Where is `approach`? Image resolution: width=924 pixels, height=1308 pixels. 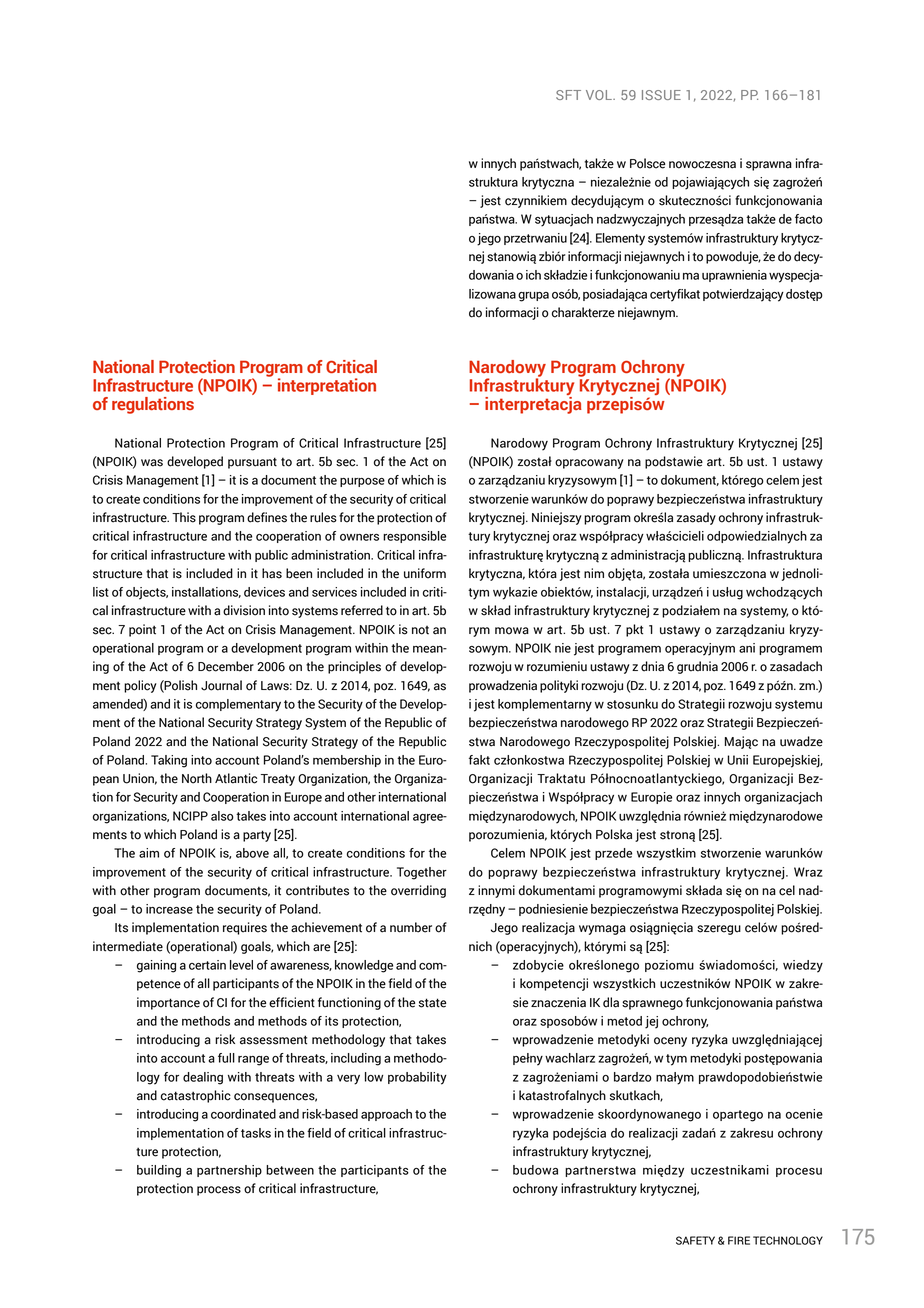
approach is located at coordinates (386, 1115).
